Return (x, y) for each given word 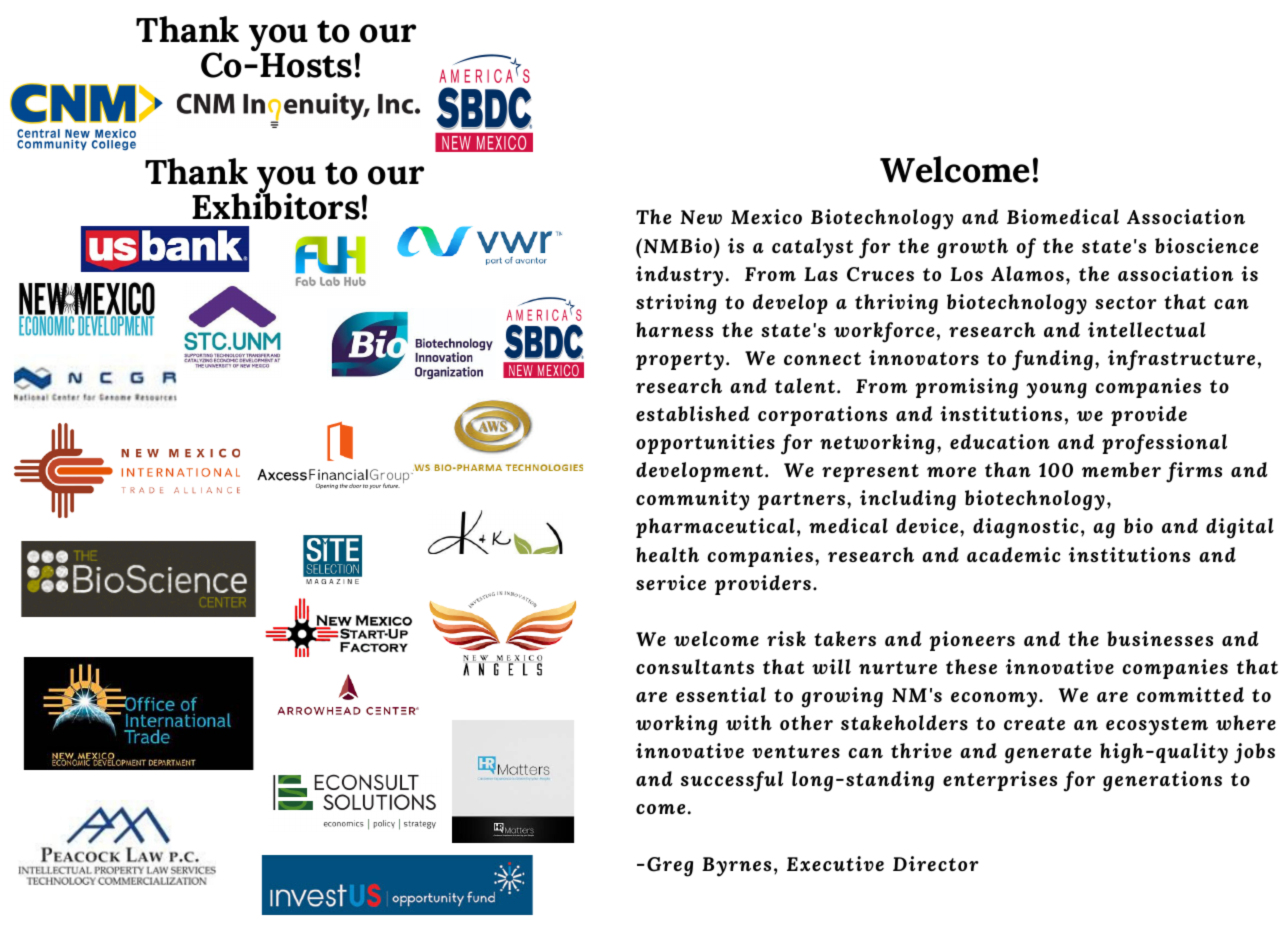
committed (1190, 694)
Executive (835, 863)
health (667, 554)
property (680, 361)
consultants (695, 666)
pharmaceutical (715, 528)
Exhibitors (276, 205)
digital (1240, 528)
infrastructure (1181, 360)
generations (1162, 781)
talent (806, 385)
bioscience (1206, 245)
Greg (670, 867)
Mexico (766, 216)
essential (721, 694)
